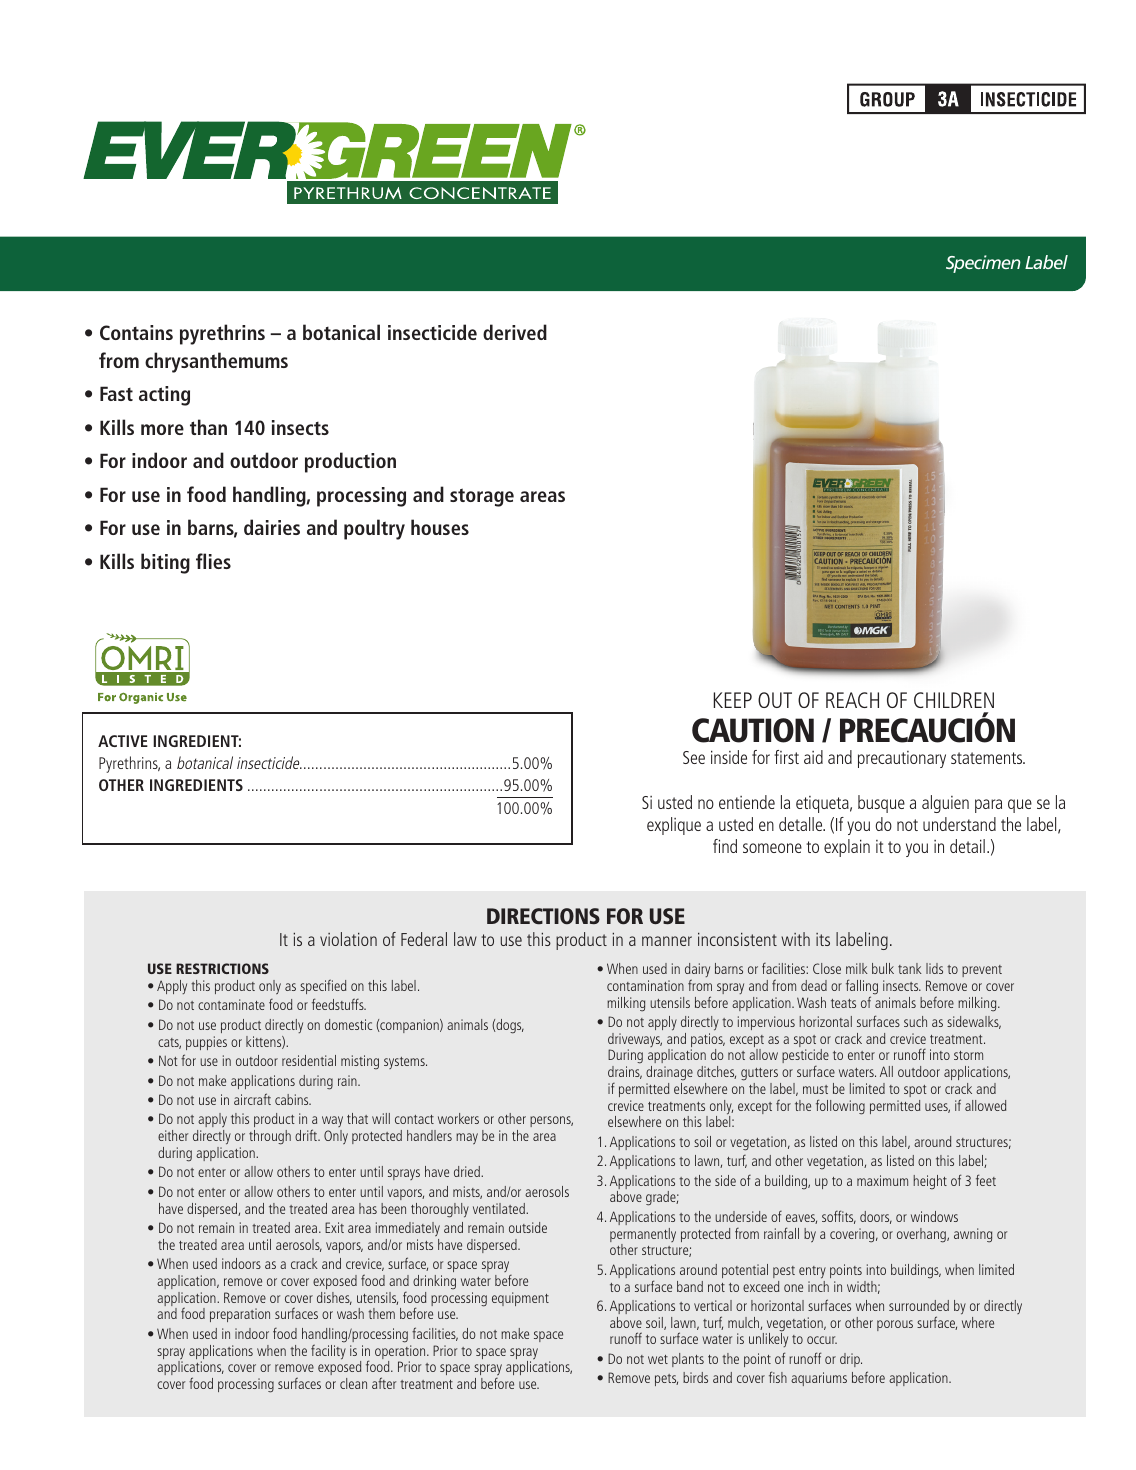 This page has width=1136, height=1470. What do you see at coordinates (123, 741) in the page?
I see `ACTIVE` at bounding box center [123, 741].
